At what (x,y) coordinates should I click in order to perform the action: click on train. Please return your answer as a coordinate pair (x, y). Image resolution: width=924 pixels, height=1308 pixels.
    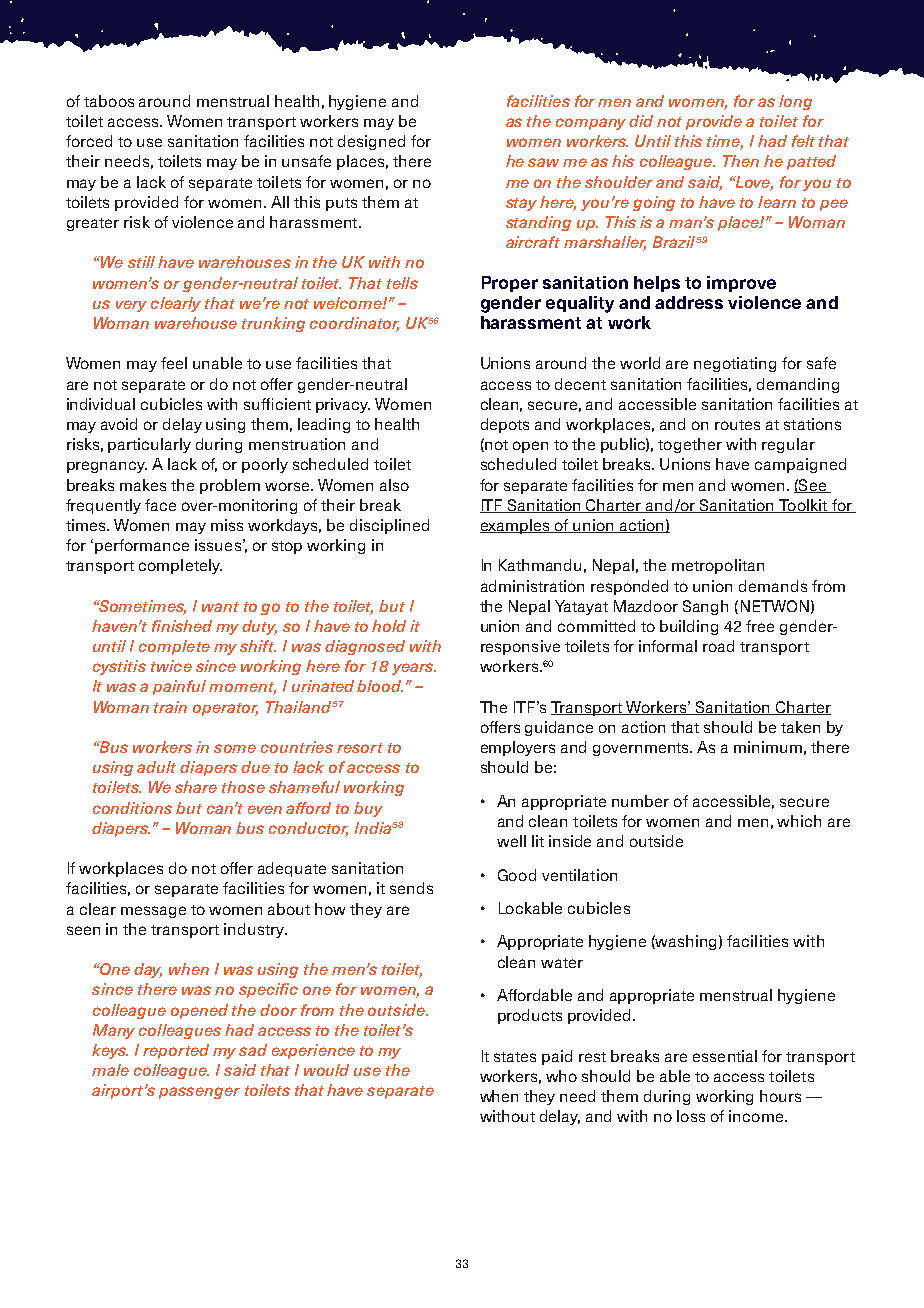
    Looking at the image, I should click on (170, 707).
